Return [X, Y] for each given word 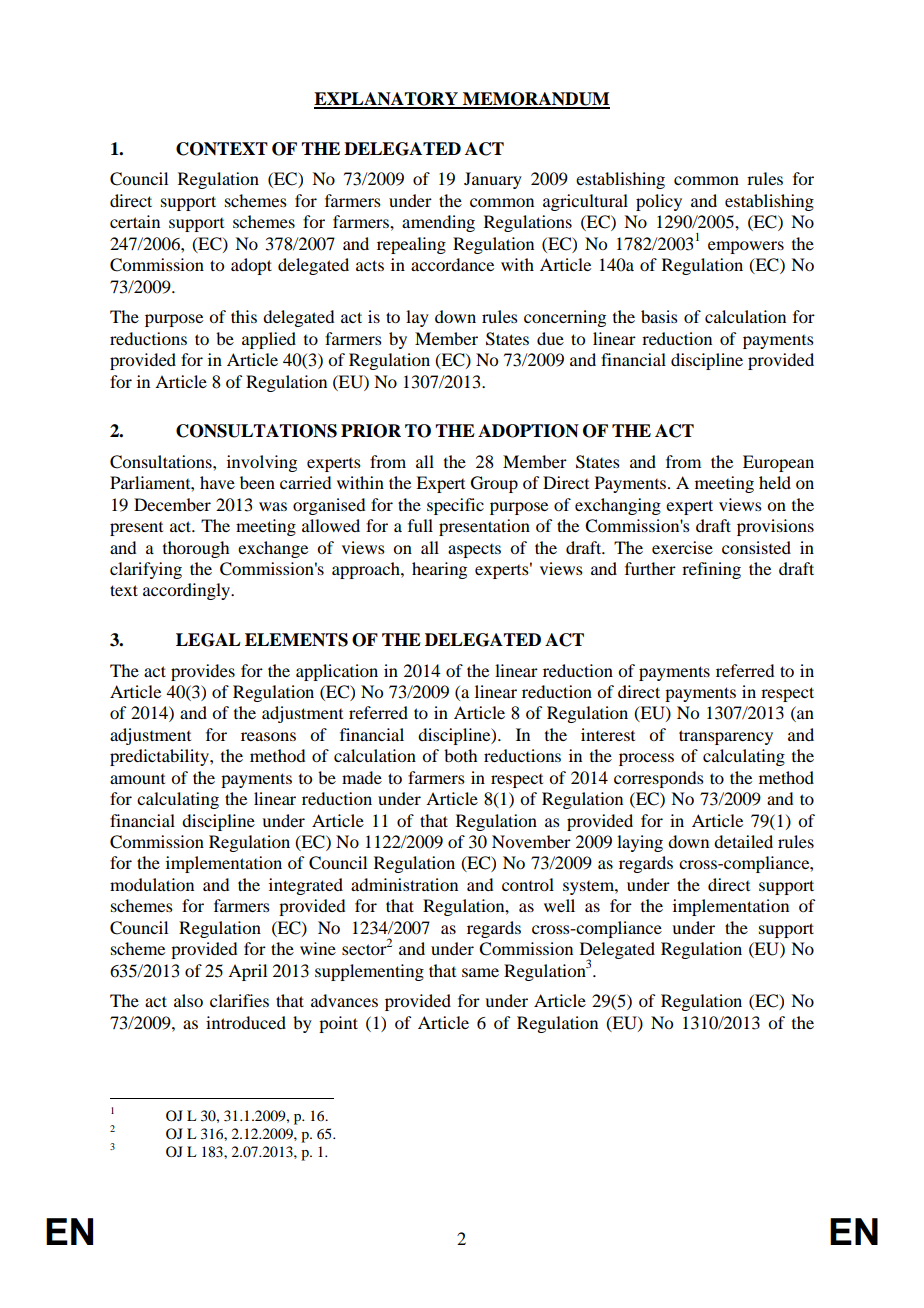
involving [262, 463]
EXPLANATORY [387, 100]
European [778, 463]
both [460, 755]
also [188, 1000]
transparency [726, 737]
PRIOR [371, 431]
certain [135, 221]
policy [659, 202]
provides [203, 672]
